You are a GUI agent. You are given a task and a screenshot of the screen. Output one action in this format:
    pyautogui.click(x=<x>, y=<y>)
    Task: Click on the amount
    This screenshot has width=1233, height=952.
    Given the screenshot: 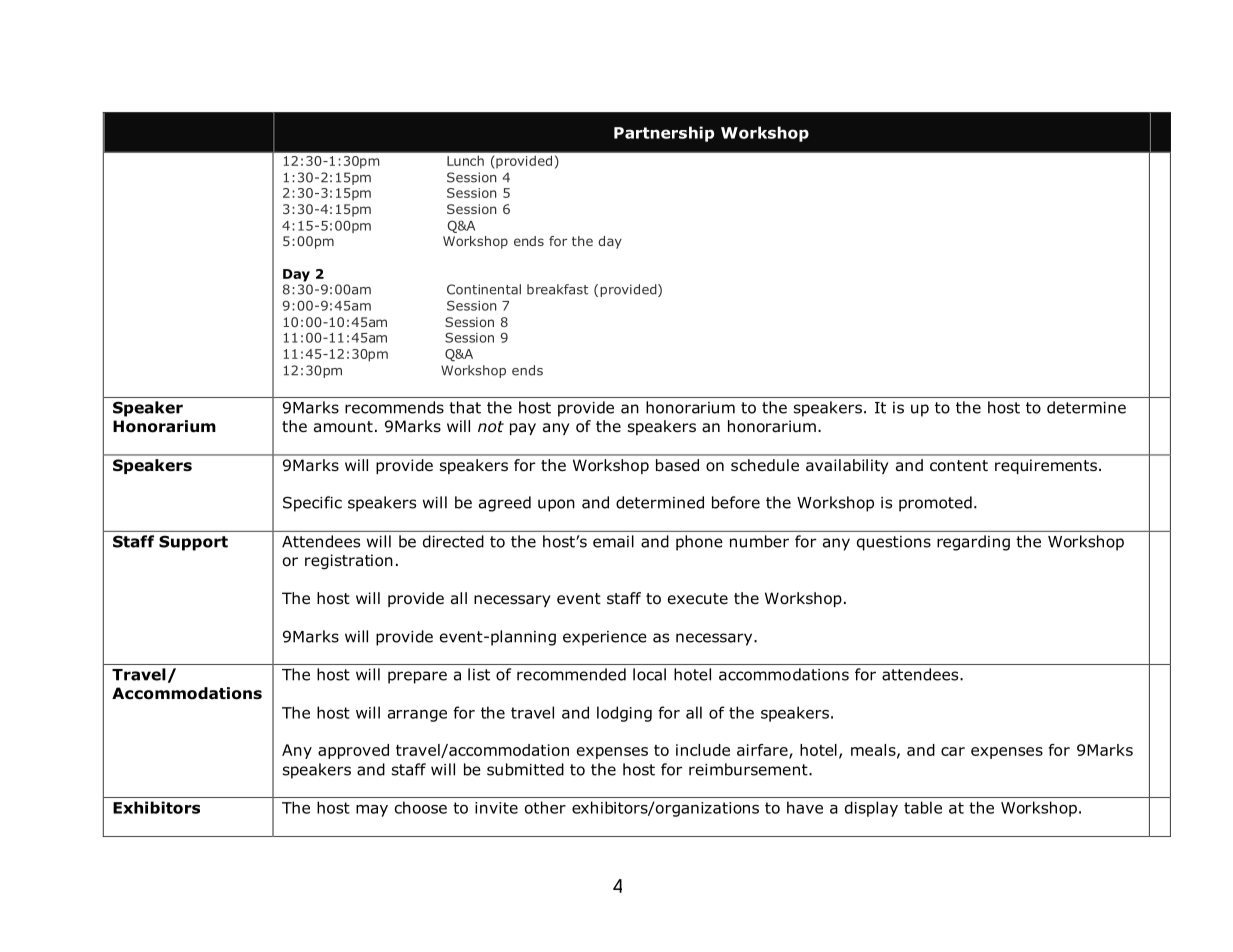 What is the action you would take?
    pyautogui.click(x=343, y=427)
